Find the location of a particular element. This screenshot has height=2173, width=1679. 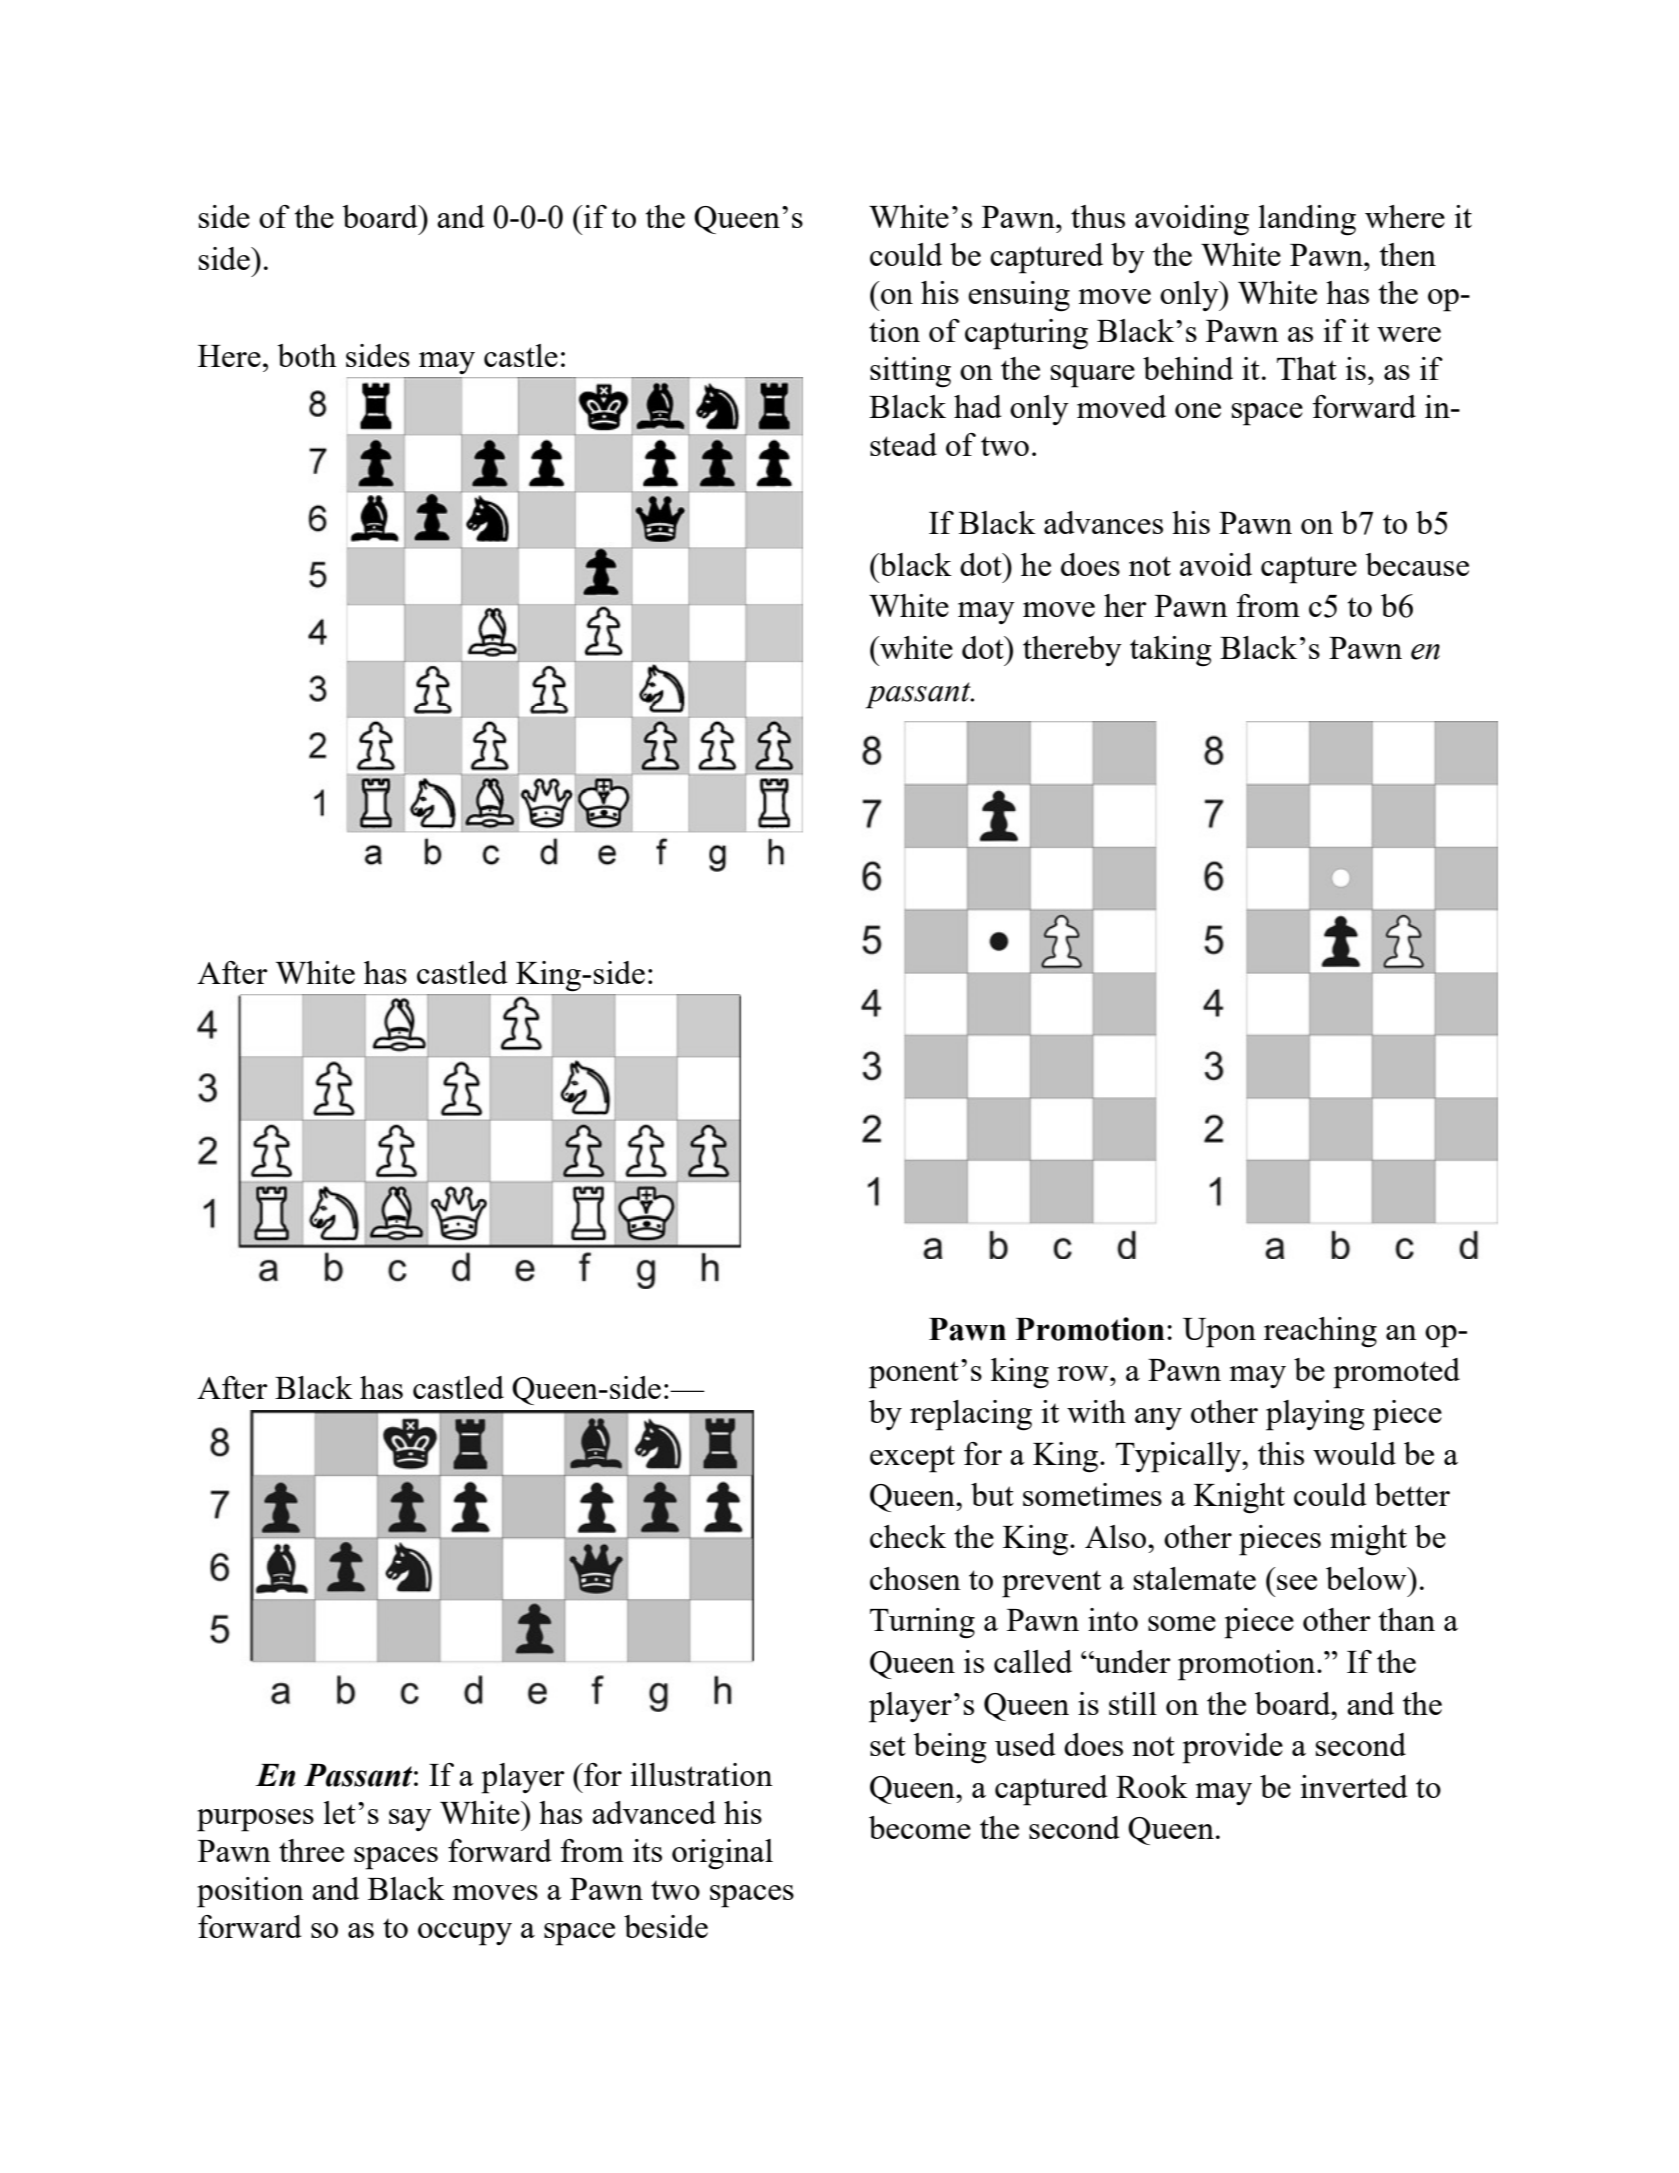

sitting is located at coordinates (910, 372).
